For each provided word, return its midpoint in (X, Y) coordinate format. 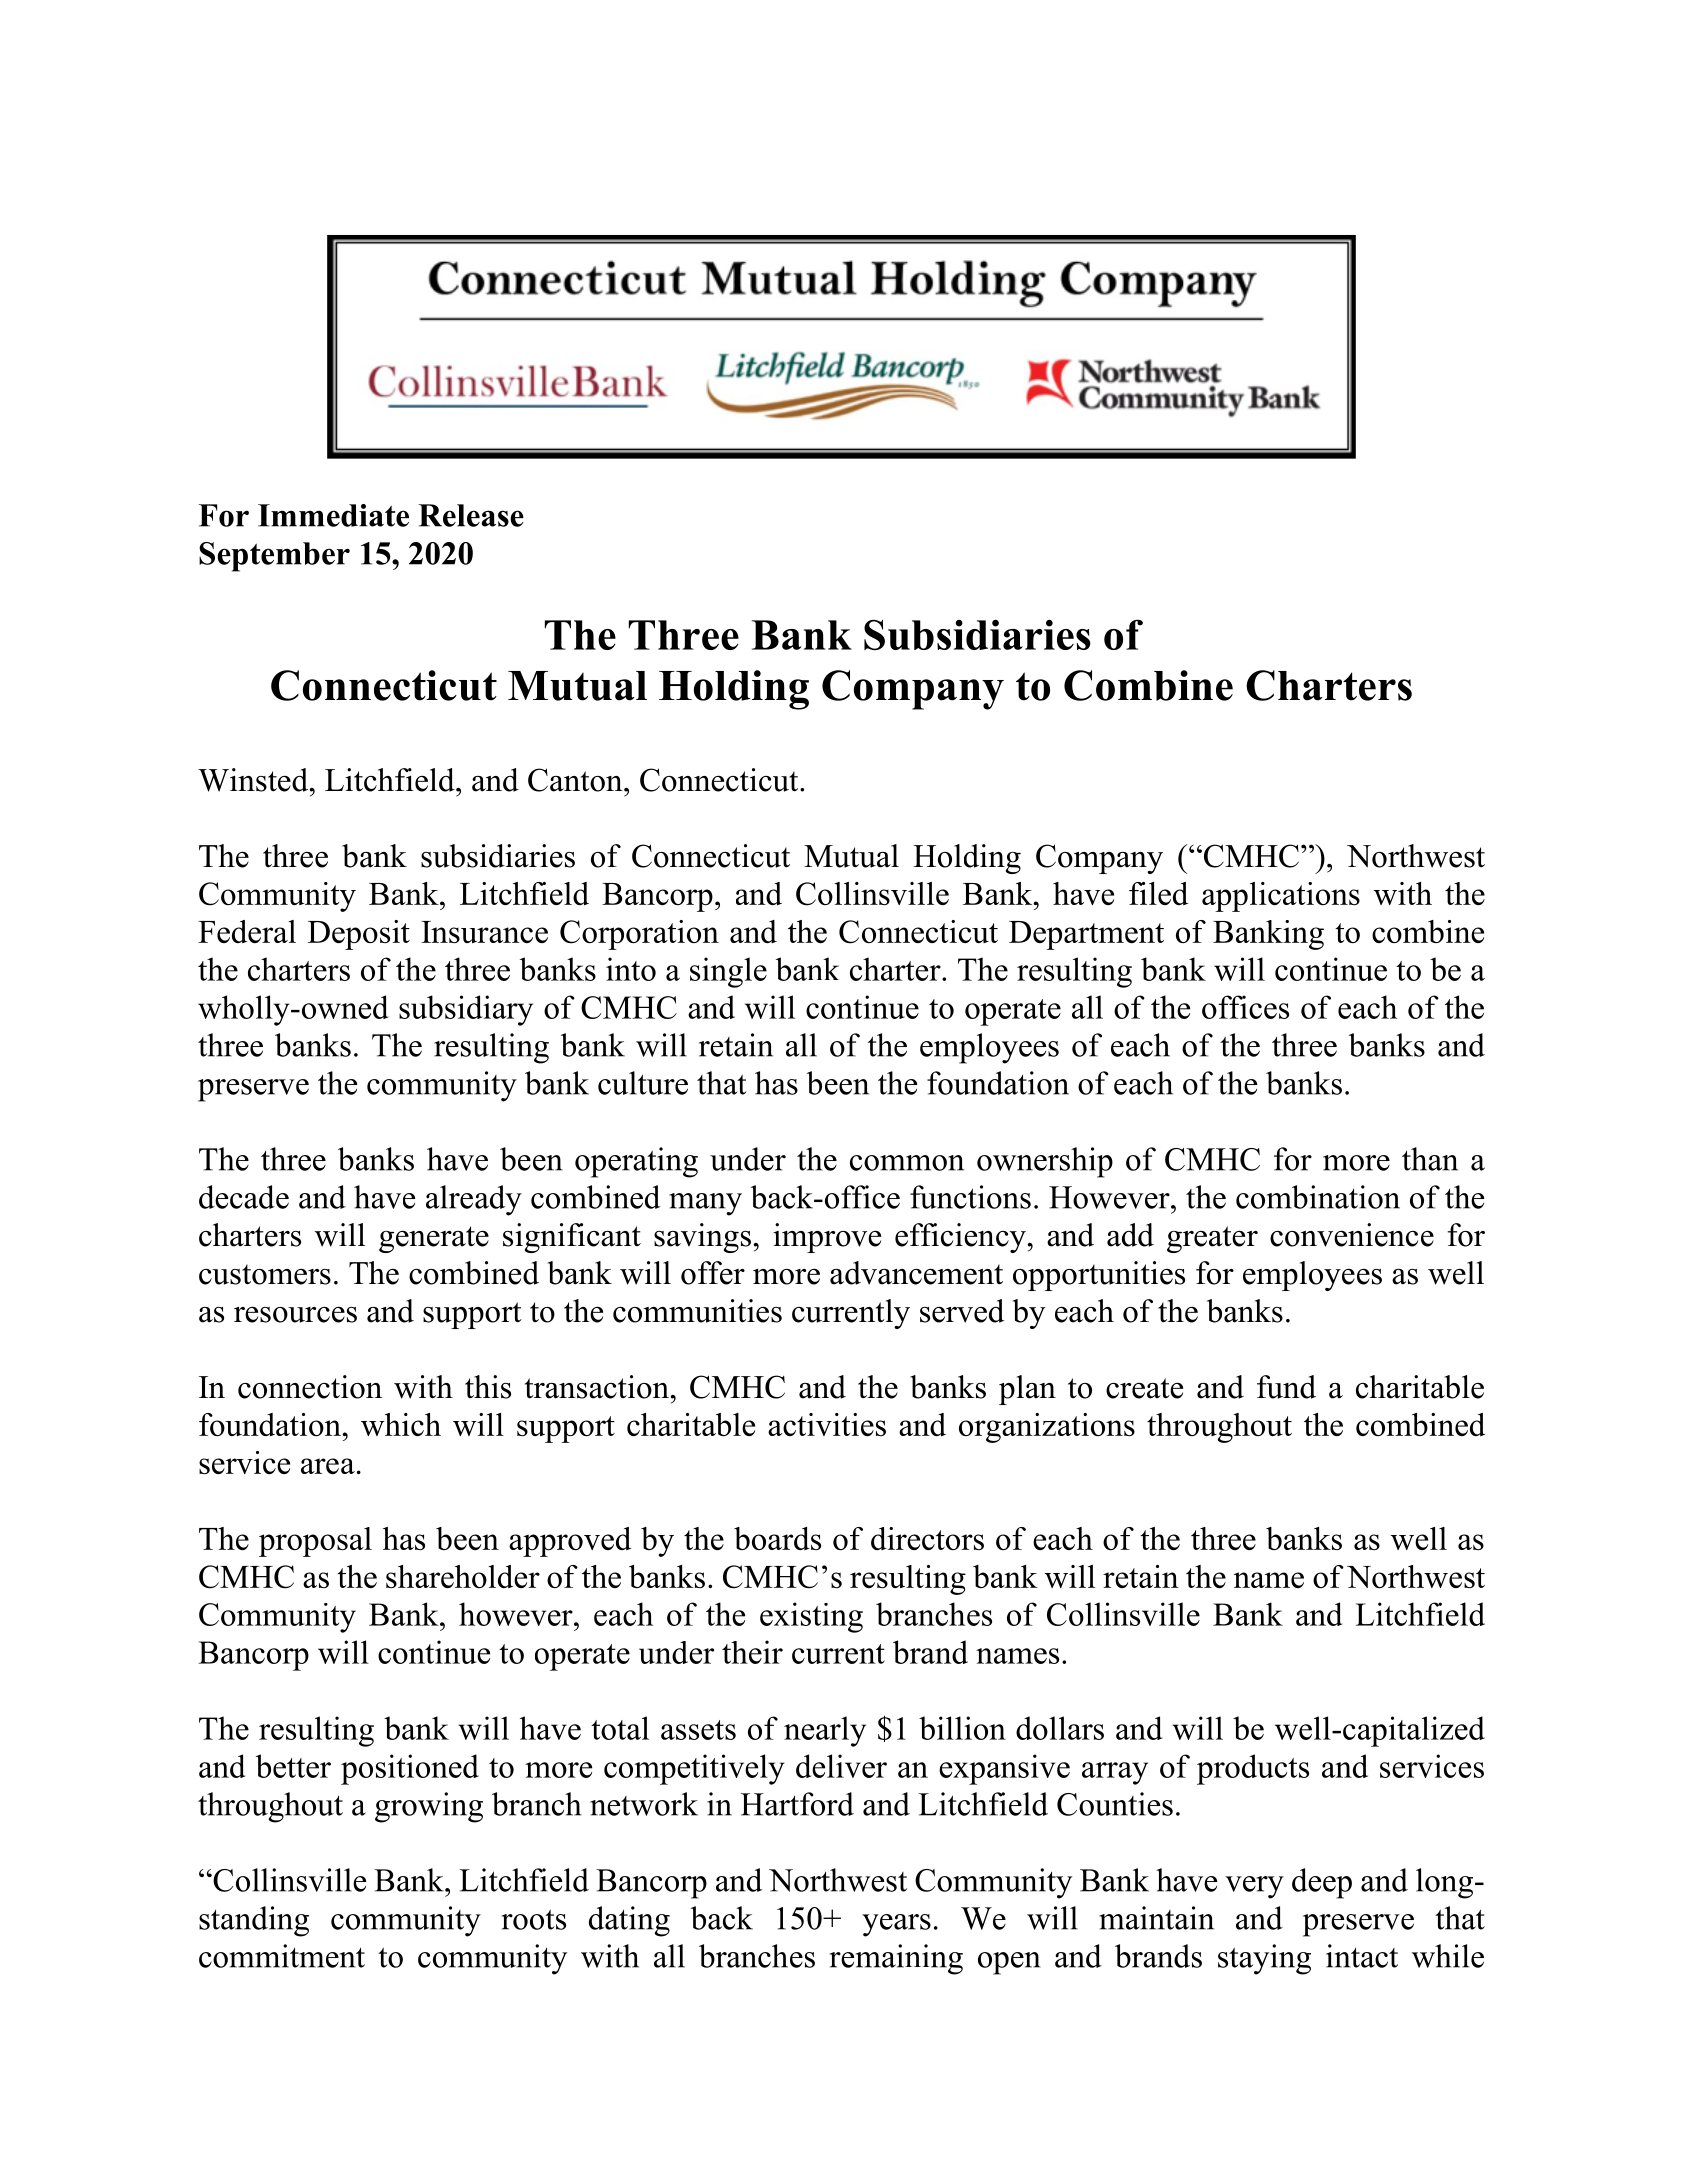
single (728, 972)
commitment (282, 1956)
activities (827, 1424)
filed (1158, 893)
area (328, 1466)
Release (471, 515)
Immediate (333, 515)
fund (1286, 1387)
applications (1281, 897)
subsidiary (466, 1010)
